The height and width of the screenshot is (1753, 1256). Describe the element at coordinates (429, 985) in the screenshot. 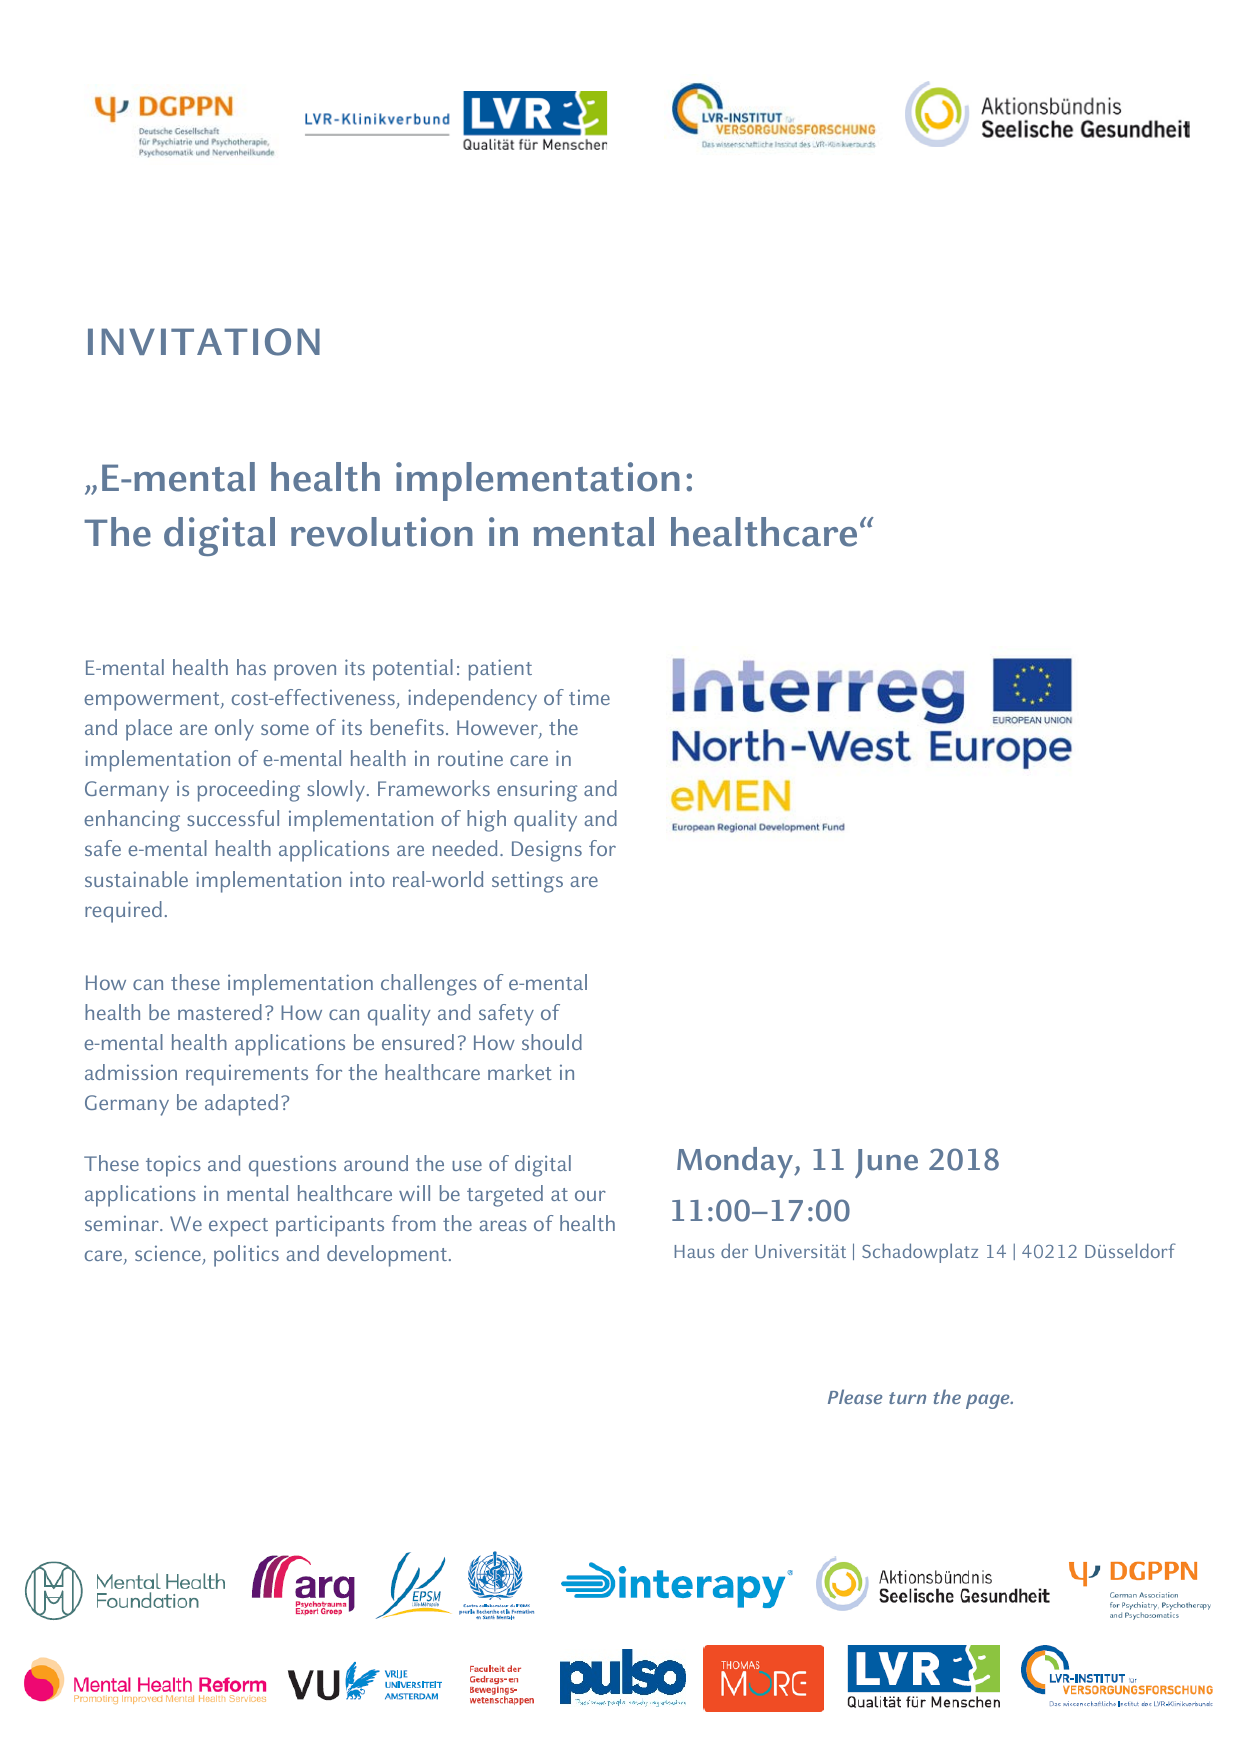

I see `challenges` at that location.
